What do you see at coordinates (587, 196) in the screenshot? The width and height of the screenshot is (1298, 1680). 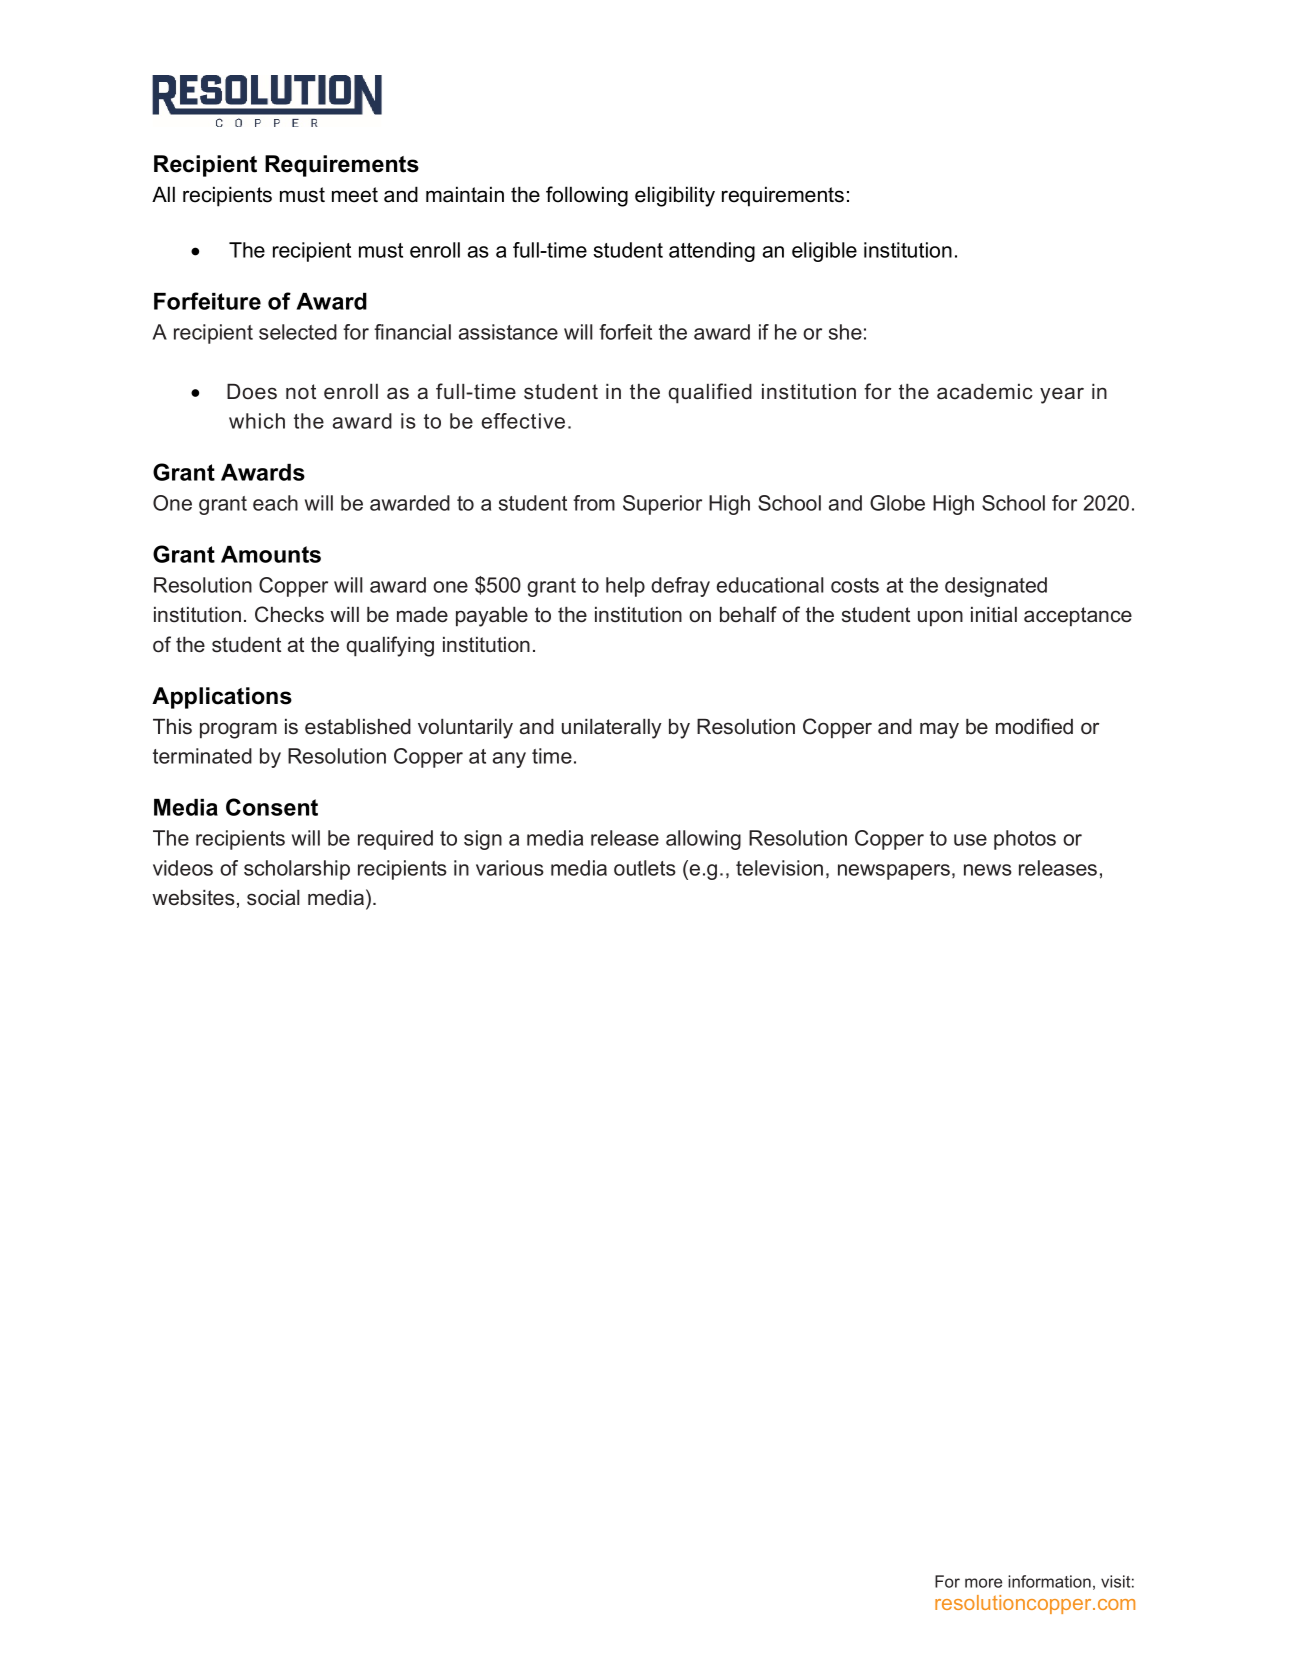 I see `following` at bounding box center [587, 196].
